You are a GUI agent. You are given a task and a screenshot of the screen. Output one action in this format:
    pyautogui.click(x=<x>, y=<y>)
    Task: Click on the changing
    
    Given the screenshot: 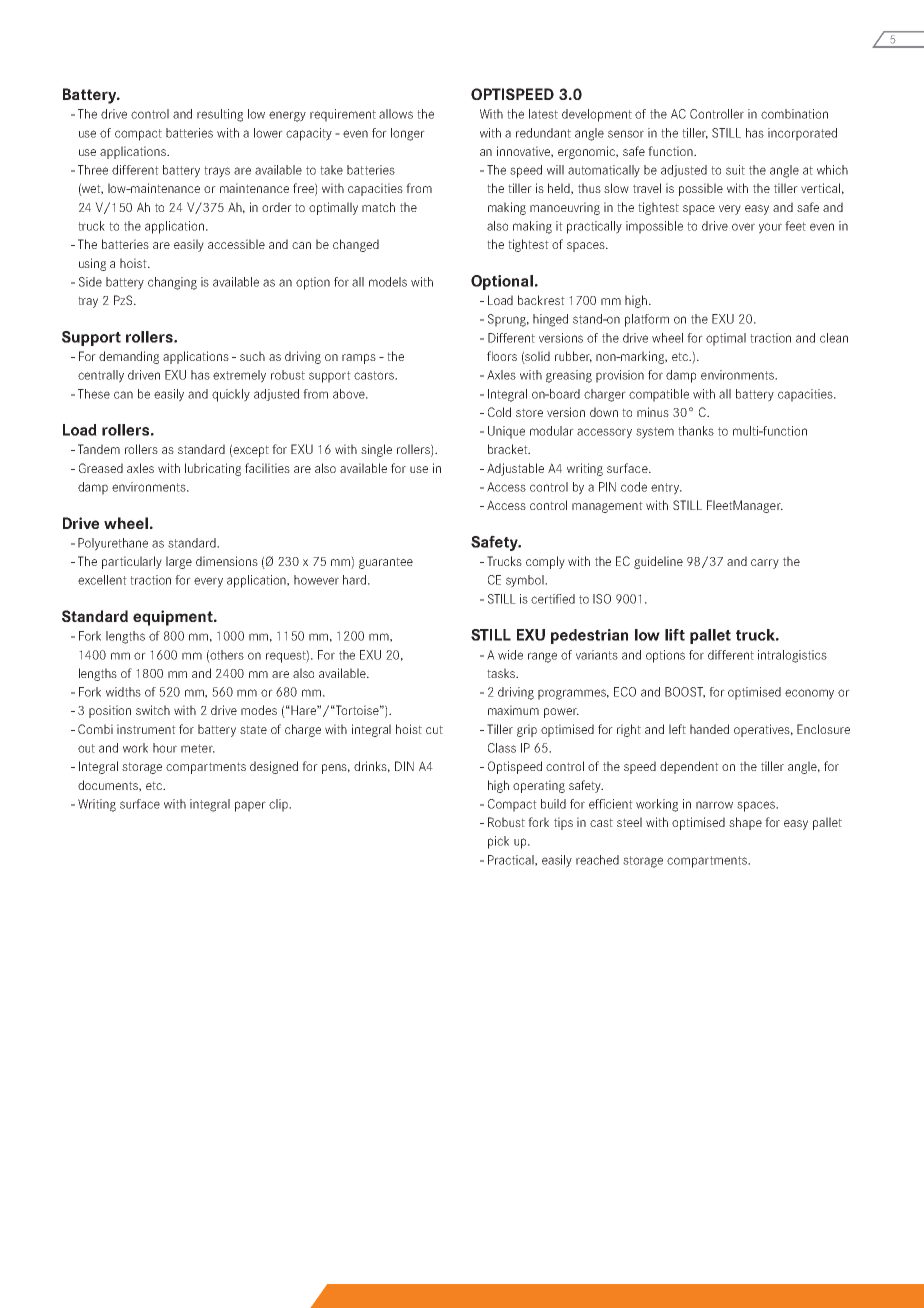 What is the action you would take?
    pyautogui.click(x=172, y=283)
